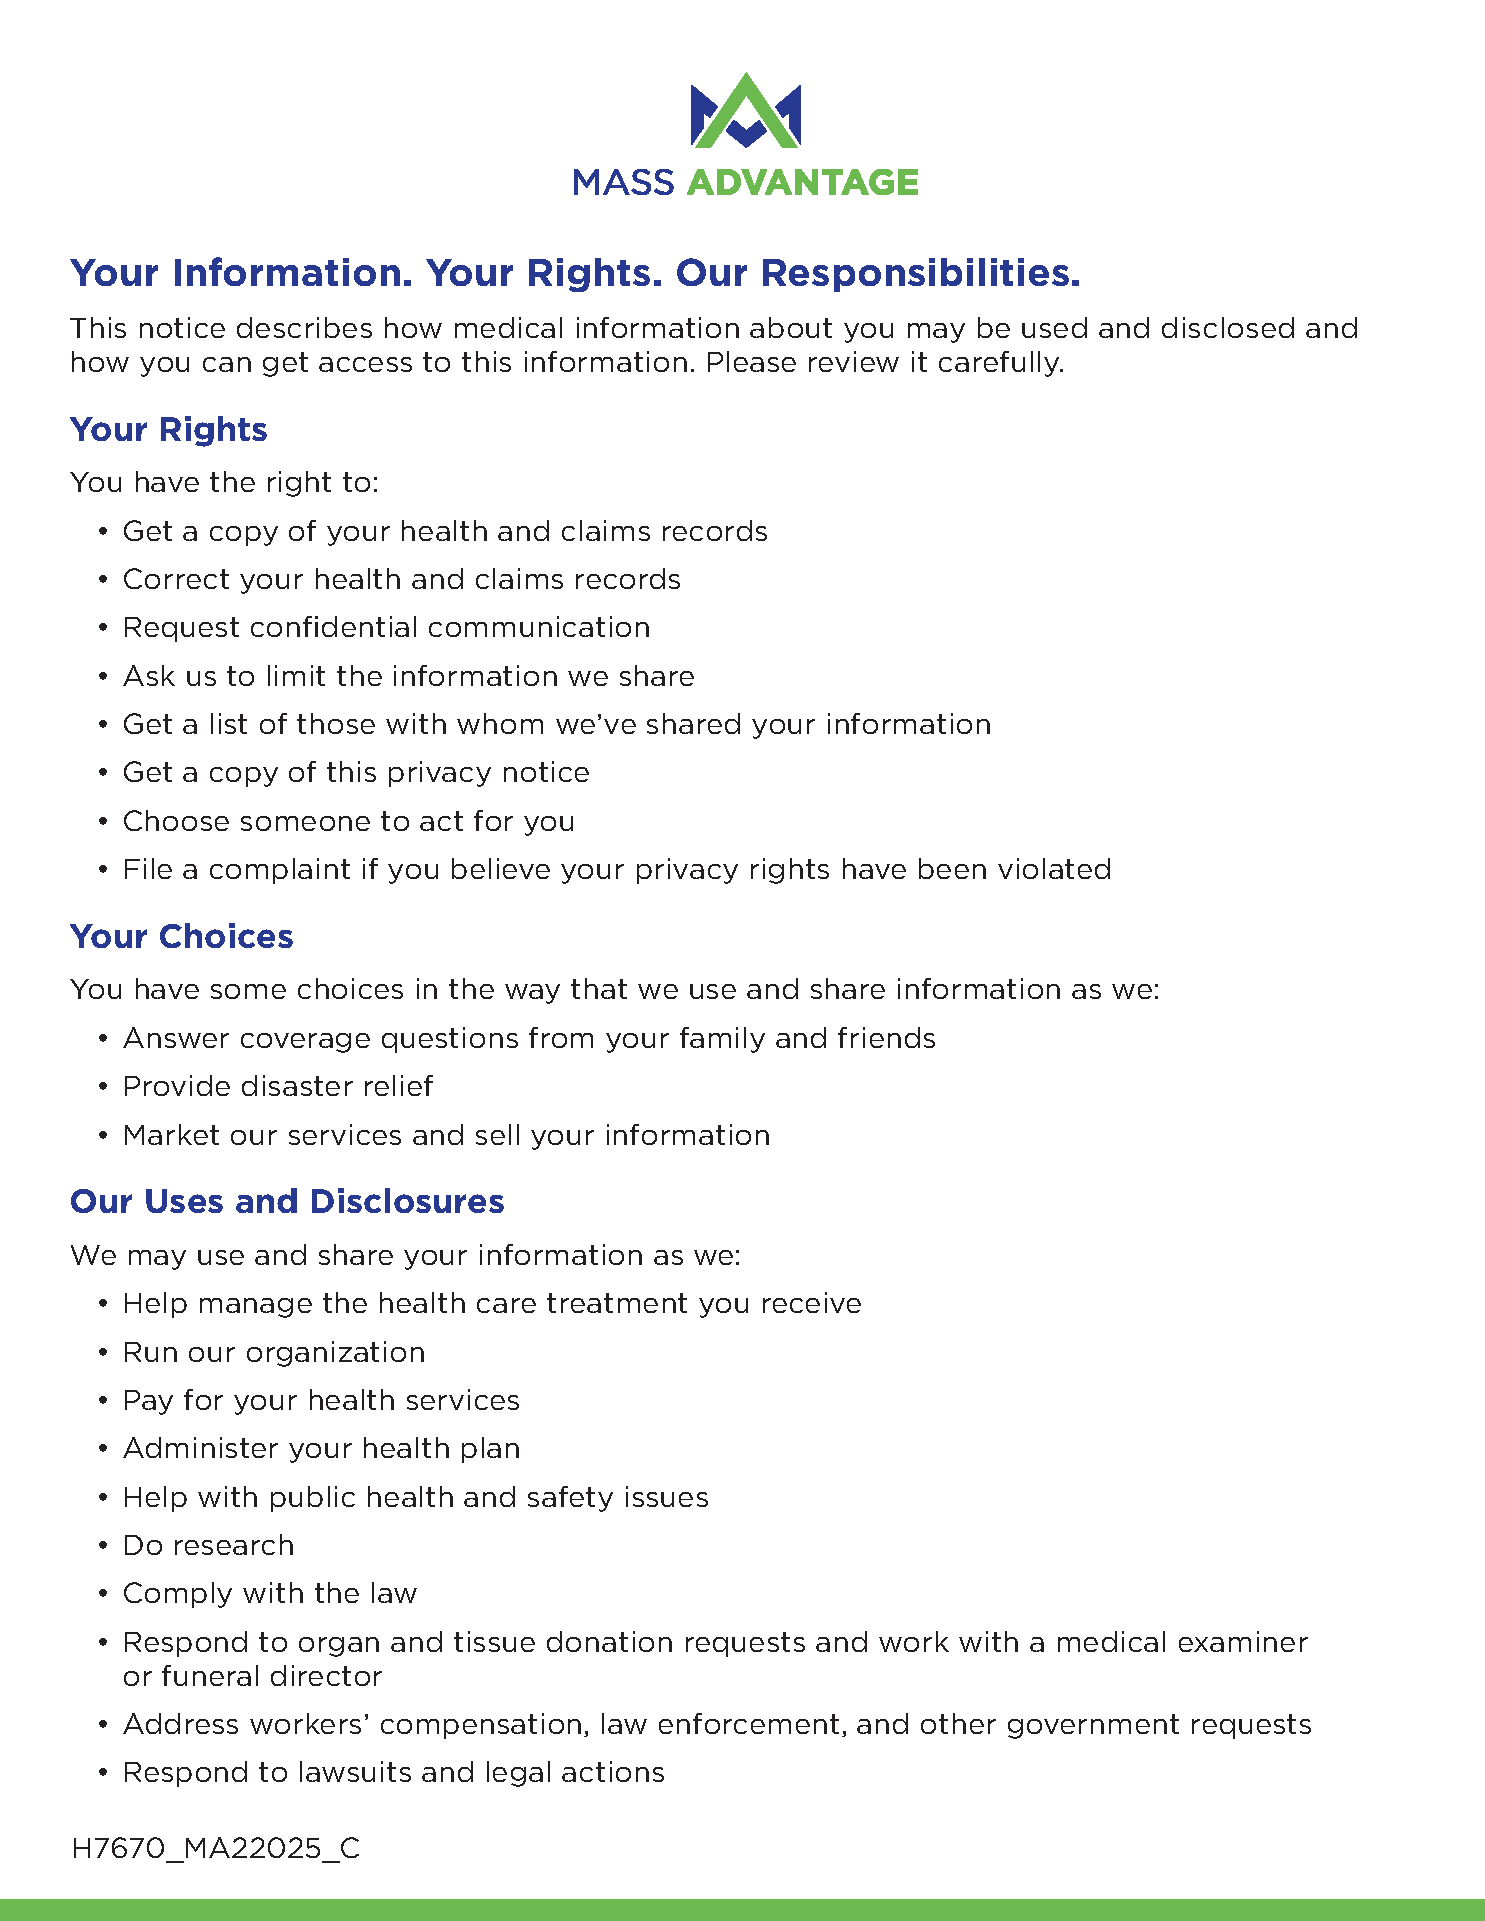 The height and width of the screenshot is (1921, 1485). I want to click on Please, so click(752, 361).
